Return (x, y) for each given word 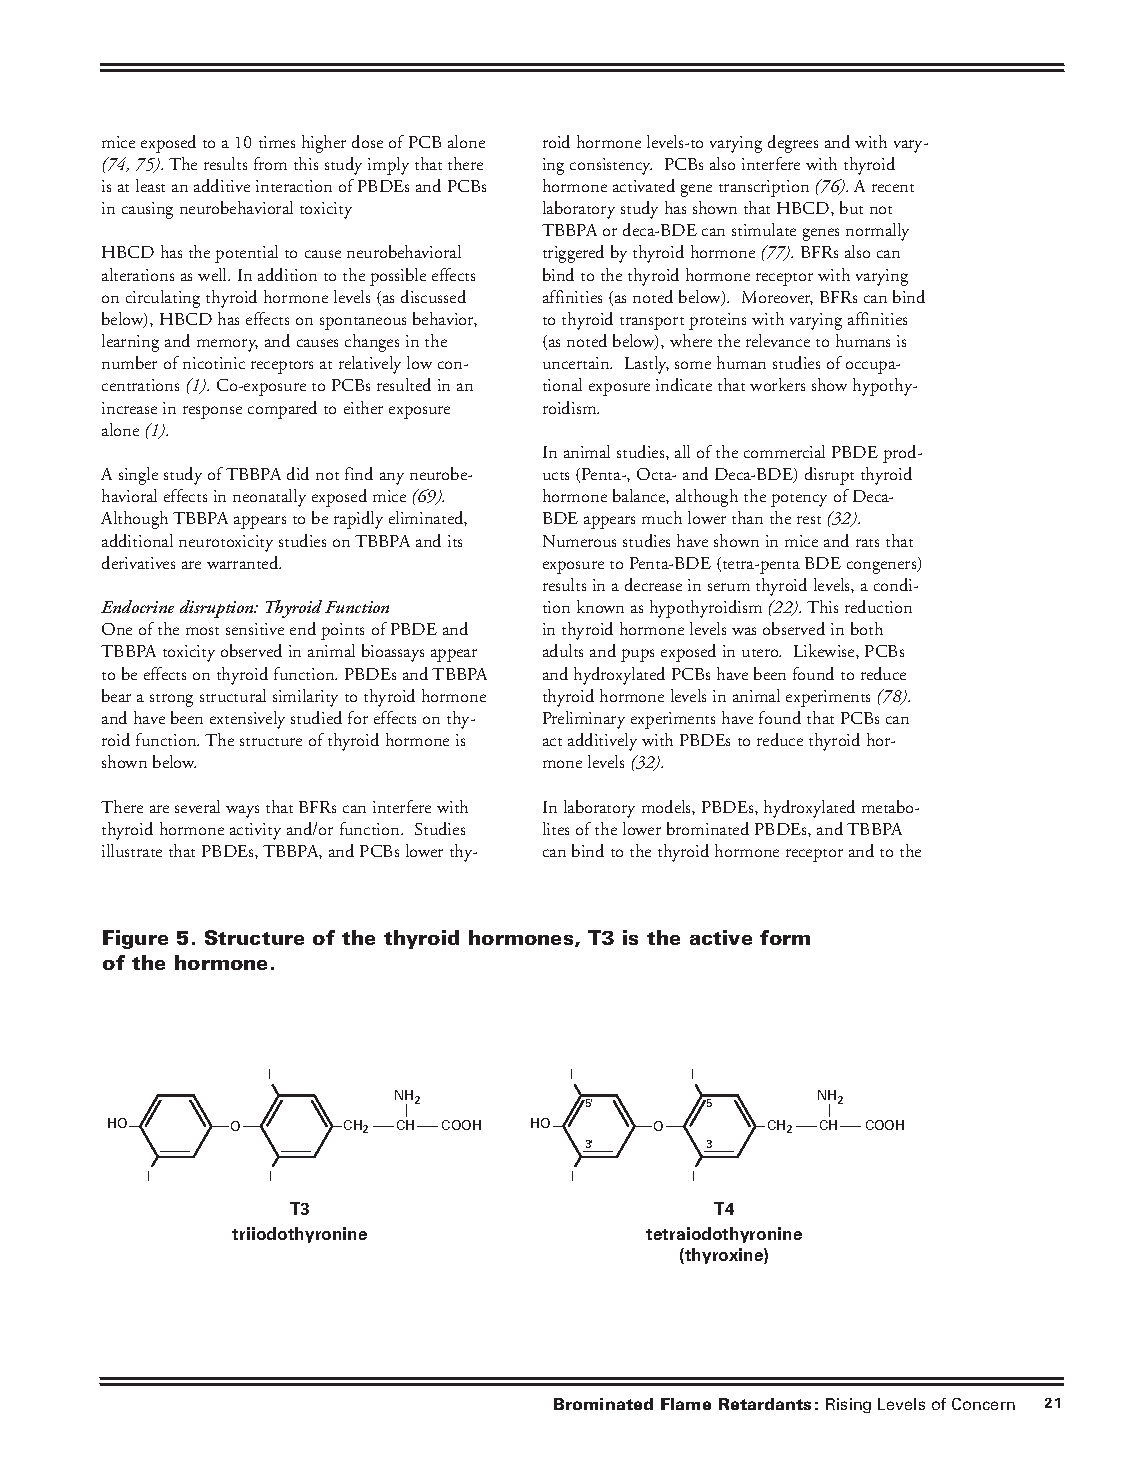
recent (893, 188)
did (298, 473)
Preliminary (584, 720)
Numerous (579, 541)
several (197, 806)
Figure (135, 939)
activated (644, 185)
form (785, 937)
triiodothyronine (299, 1235)
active (721, 937)
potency (799, 500)
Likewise (825, 650)
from (270, 163)
